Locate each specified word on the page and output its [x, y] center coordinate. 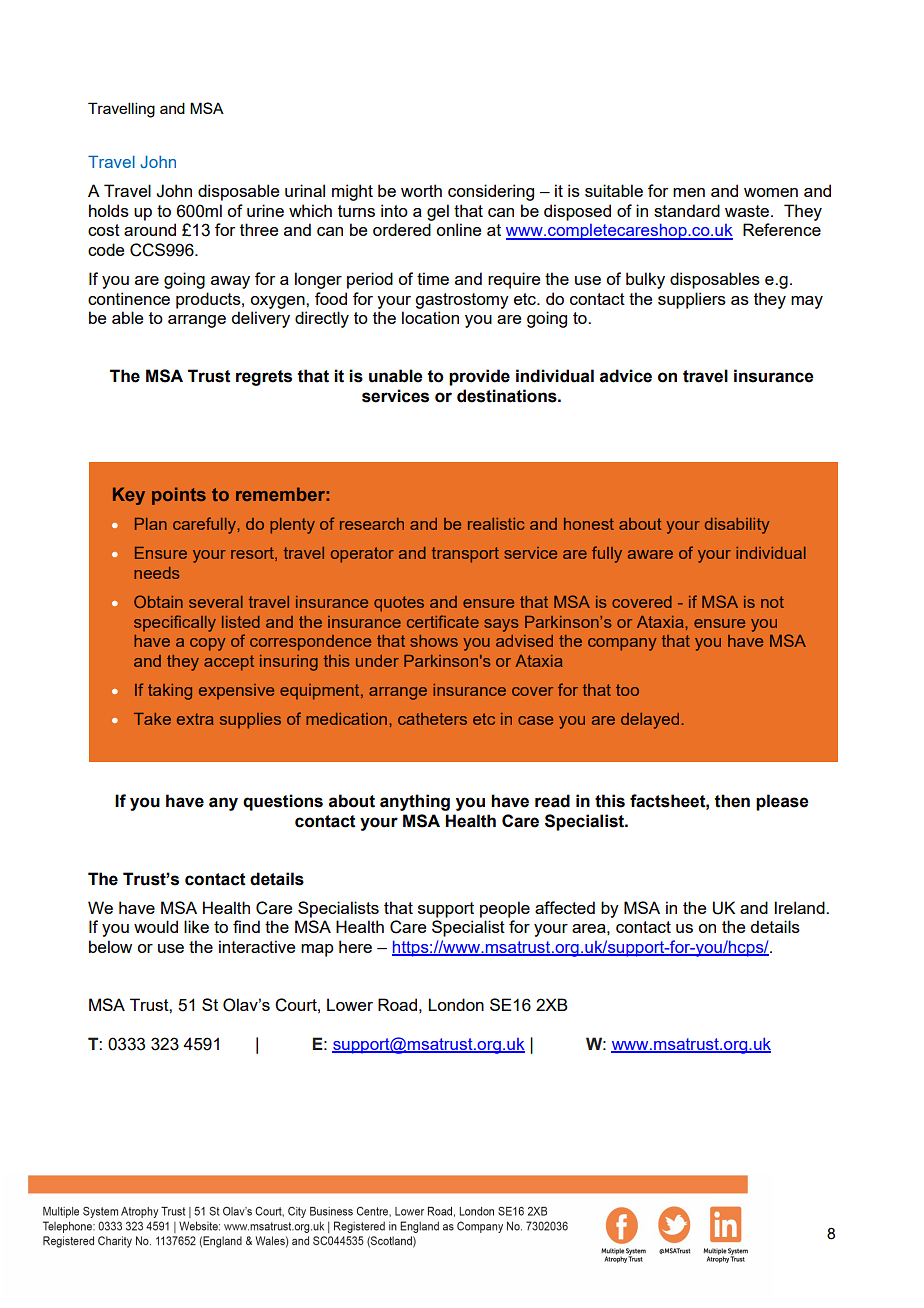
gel [438, 212]
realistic [496, 524]
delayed [650, 721]
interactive [257, 946]
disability [737, 526]
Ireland [801, 907]
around [150, 229]
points [179, 496]
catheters [432, 719]
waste [748, 211]
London [456, 1004]
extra [195, 719]
